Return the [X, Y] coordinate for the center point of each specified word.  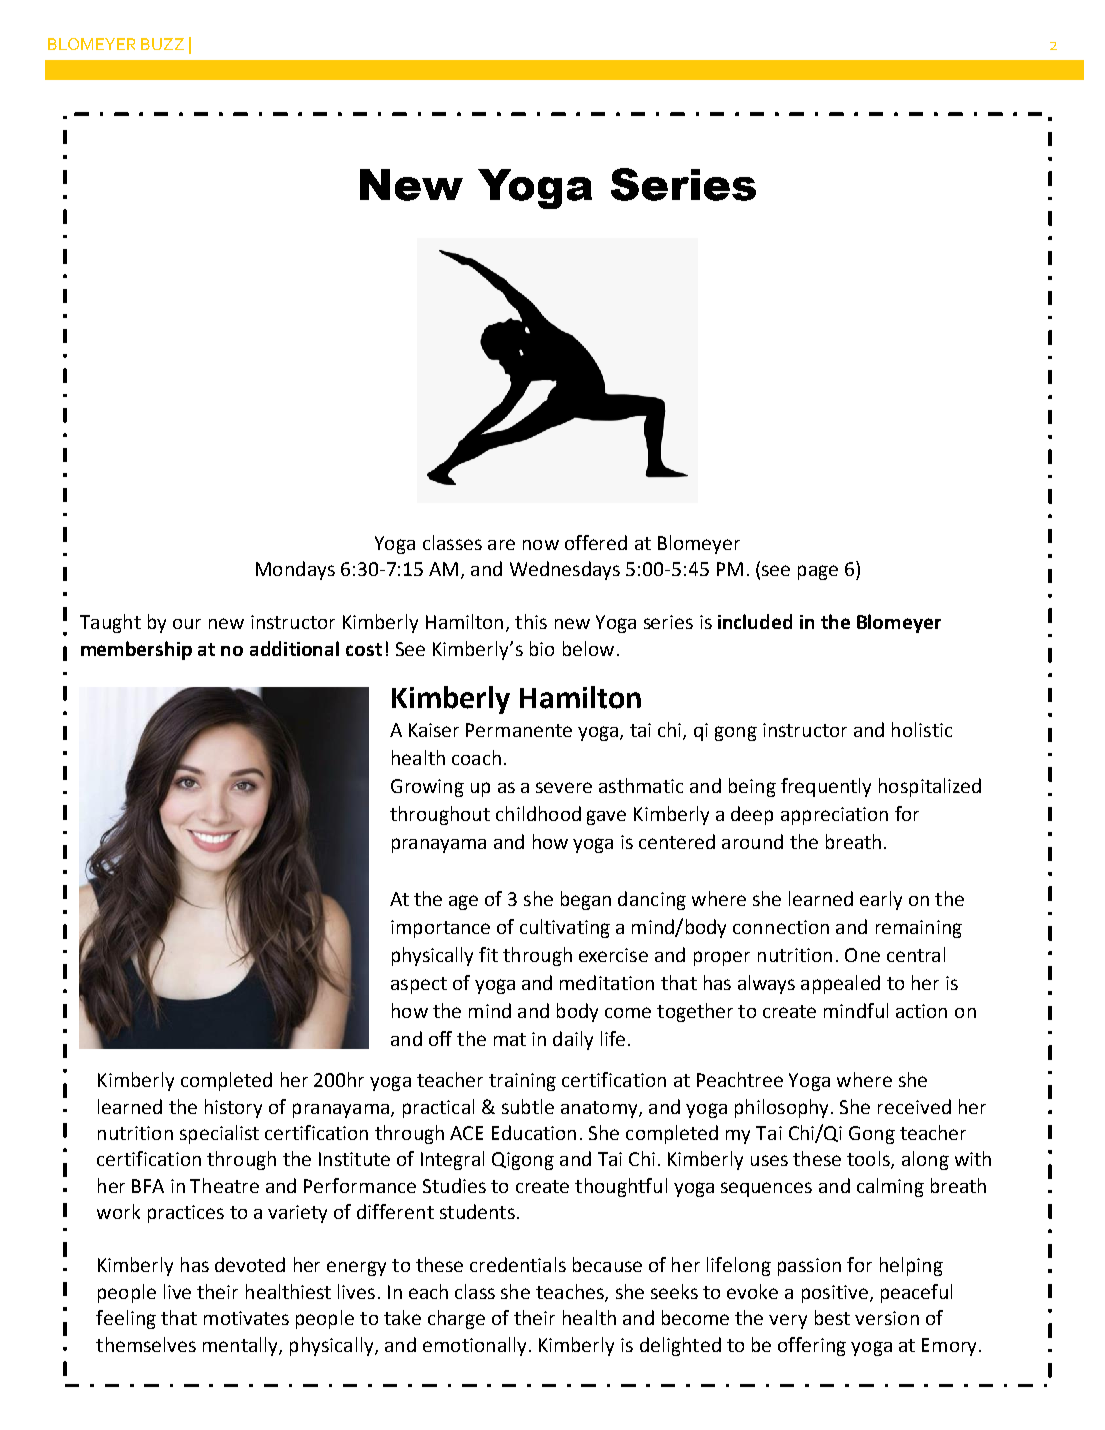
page [818, 572]
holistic [922, 729]
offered [596, 542]
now [541, 545]
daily [573, 1040]
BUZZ [162, 44]
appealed [840, 984]
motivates [246, 1318]
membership [136, 650]
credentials [518, 1264]
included [755, 621]
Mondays [295, 570]
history [233, 1108]
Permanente [519, 730]
